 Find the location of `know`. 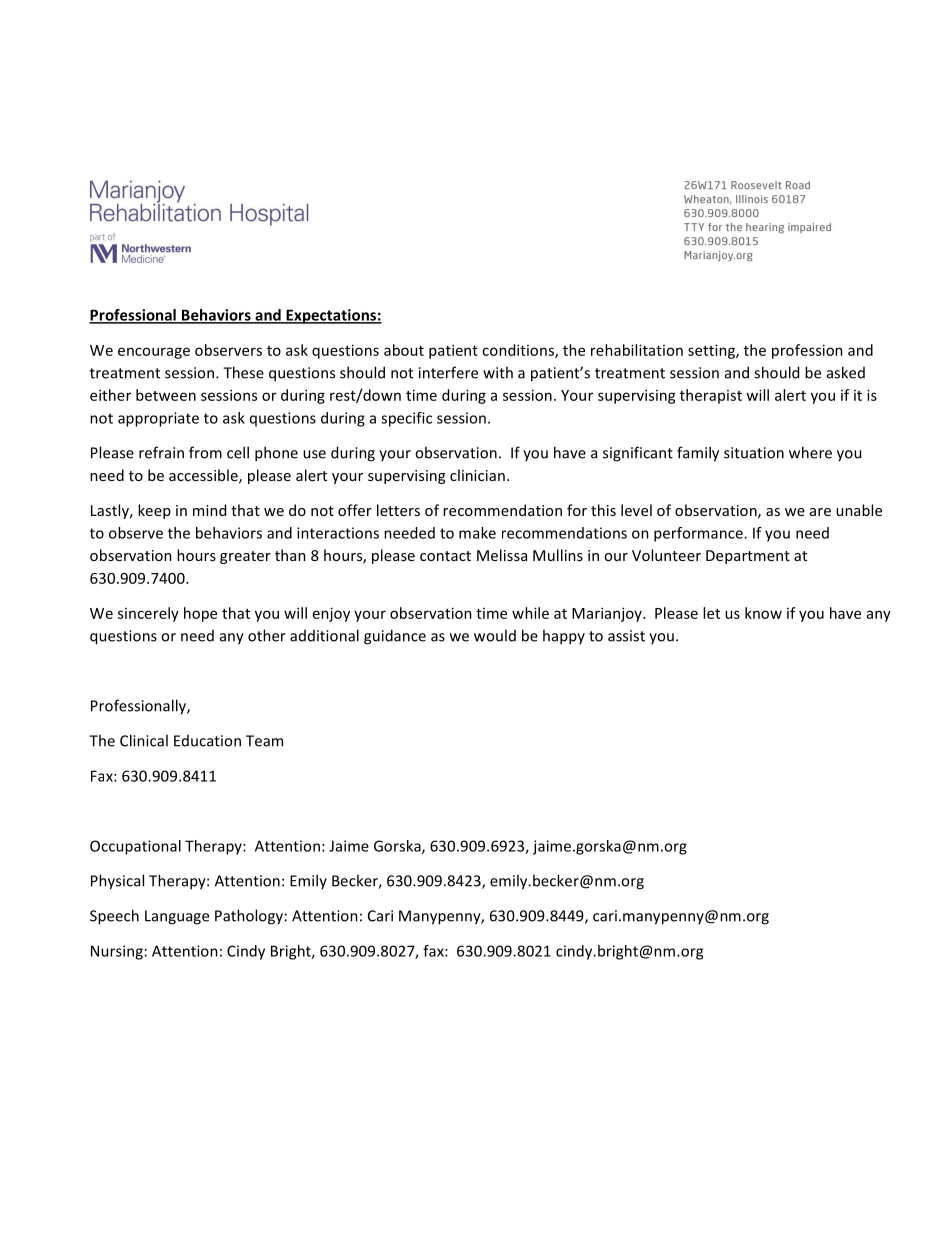

know is located at coordinates (763, 613).
